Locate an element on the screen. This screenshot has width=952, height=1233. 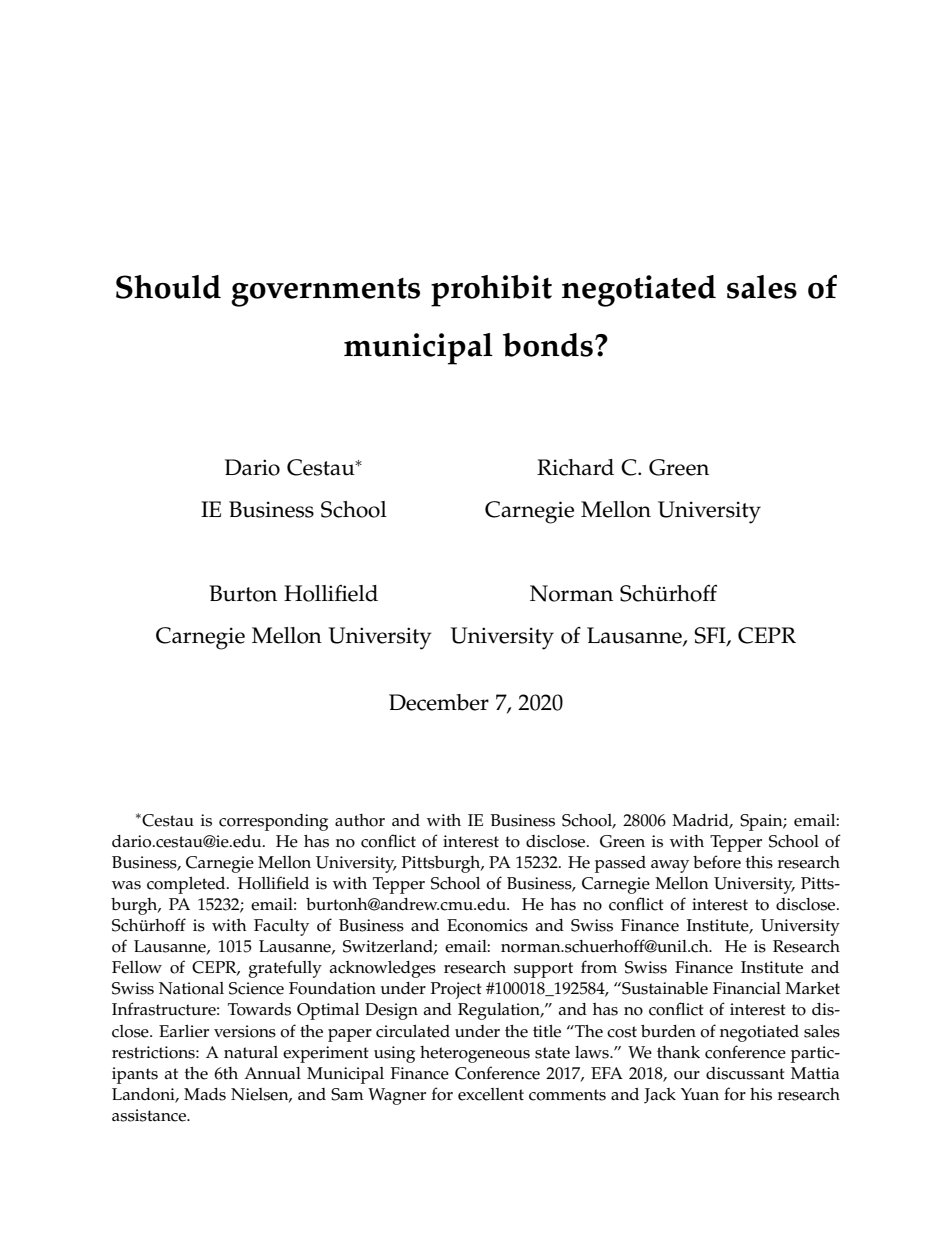
December is located at coordinates (439, 702).
